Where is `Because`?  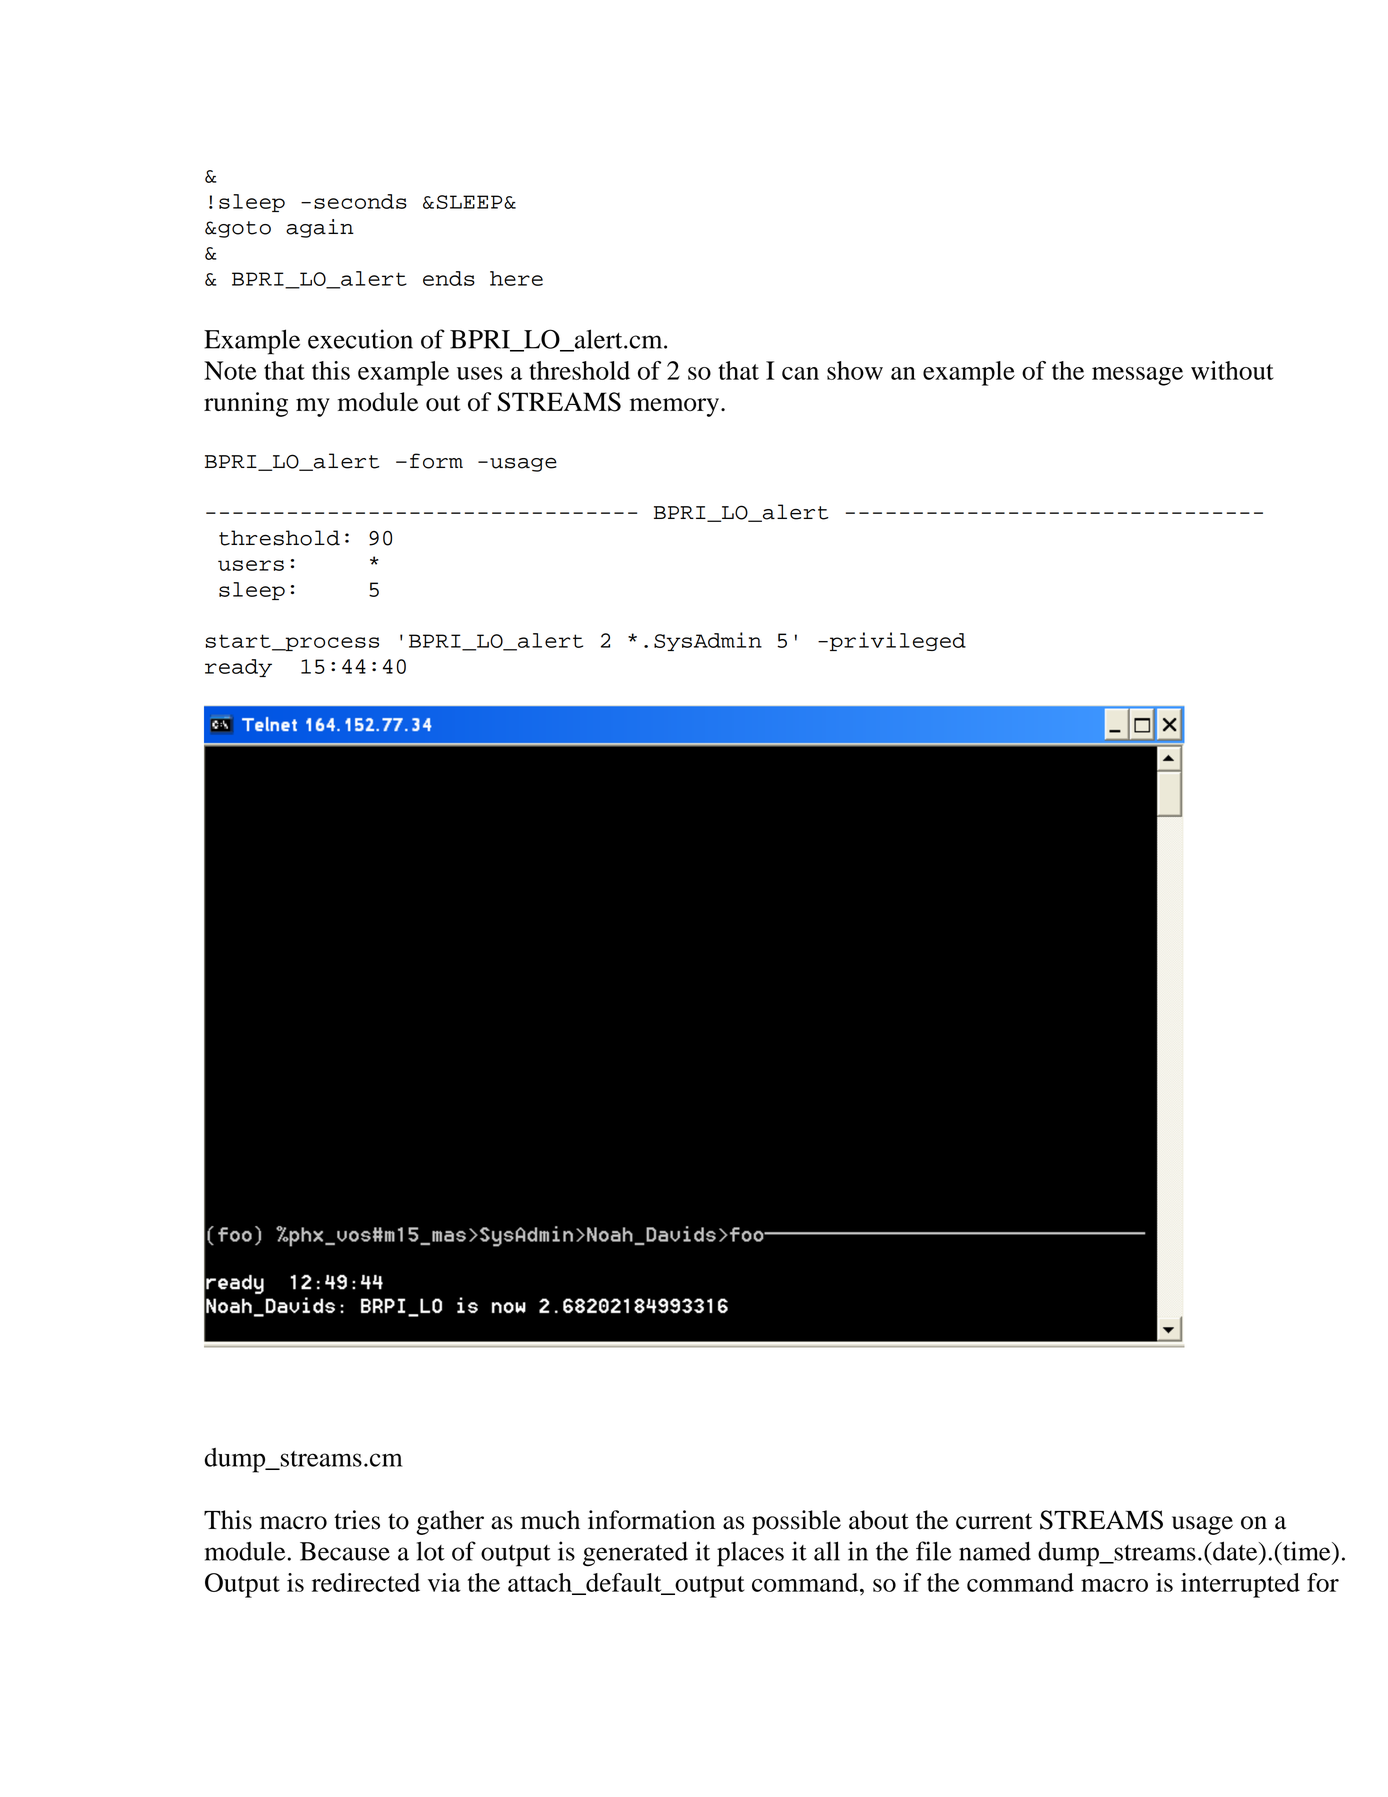
Because is located at coordinates (345, 1551).
